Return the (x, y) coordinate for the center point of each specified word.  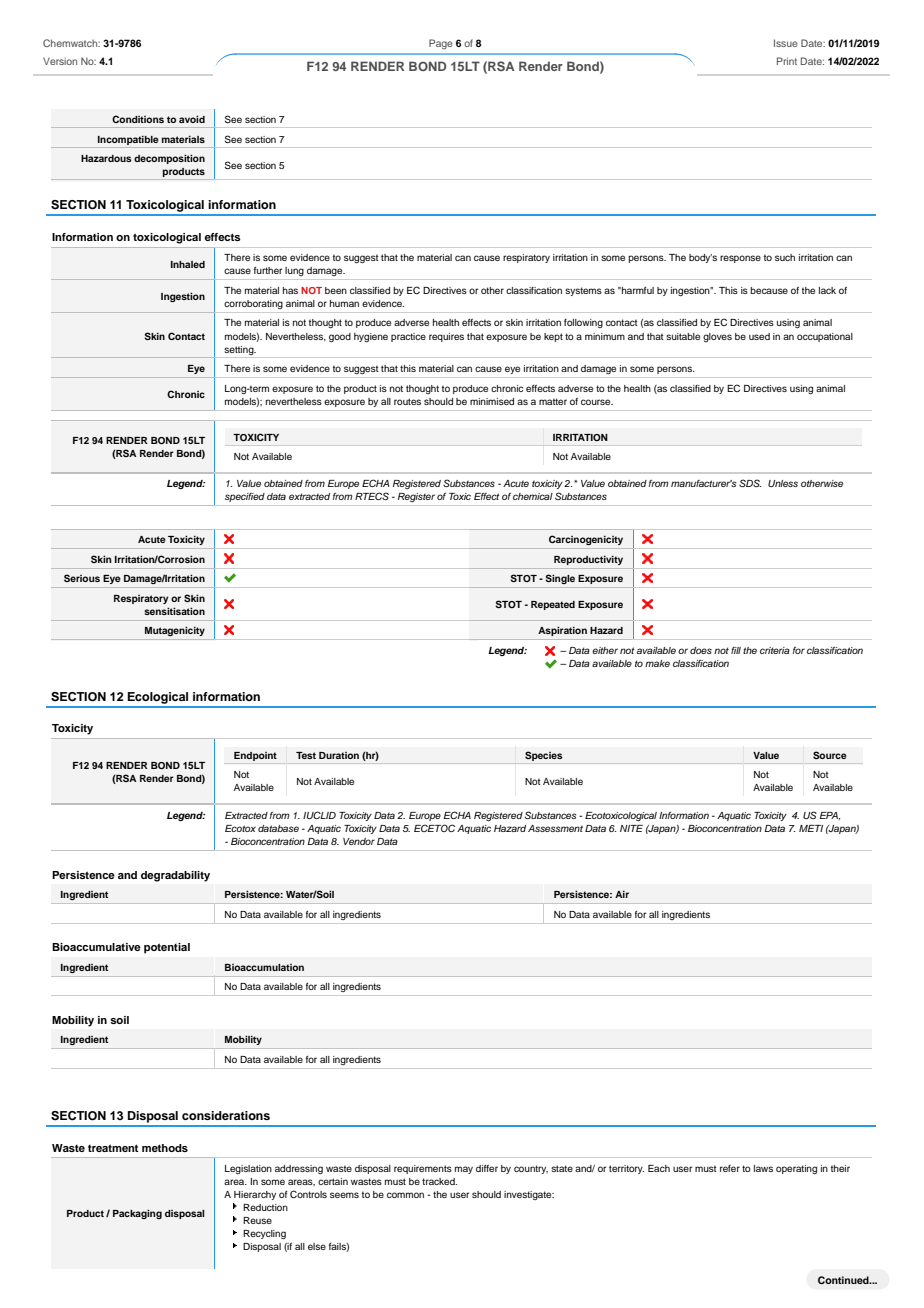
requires (446, 337)
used (759, 336)
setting (240, 350)
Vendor (359, 841)
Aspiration (562, 631)
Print (787, 61)
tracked (439, 1181)
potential (167, 948)
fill (736, 650)
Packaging (137, 1214)
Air (622, 894)
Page (441, 44)
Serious (82, 578)
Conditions (138, 119)
